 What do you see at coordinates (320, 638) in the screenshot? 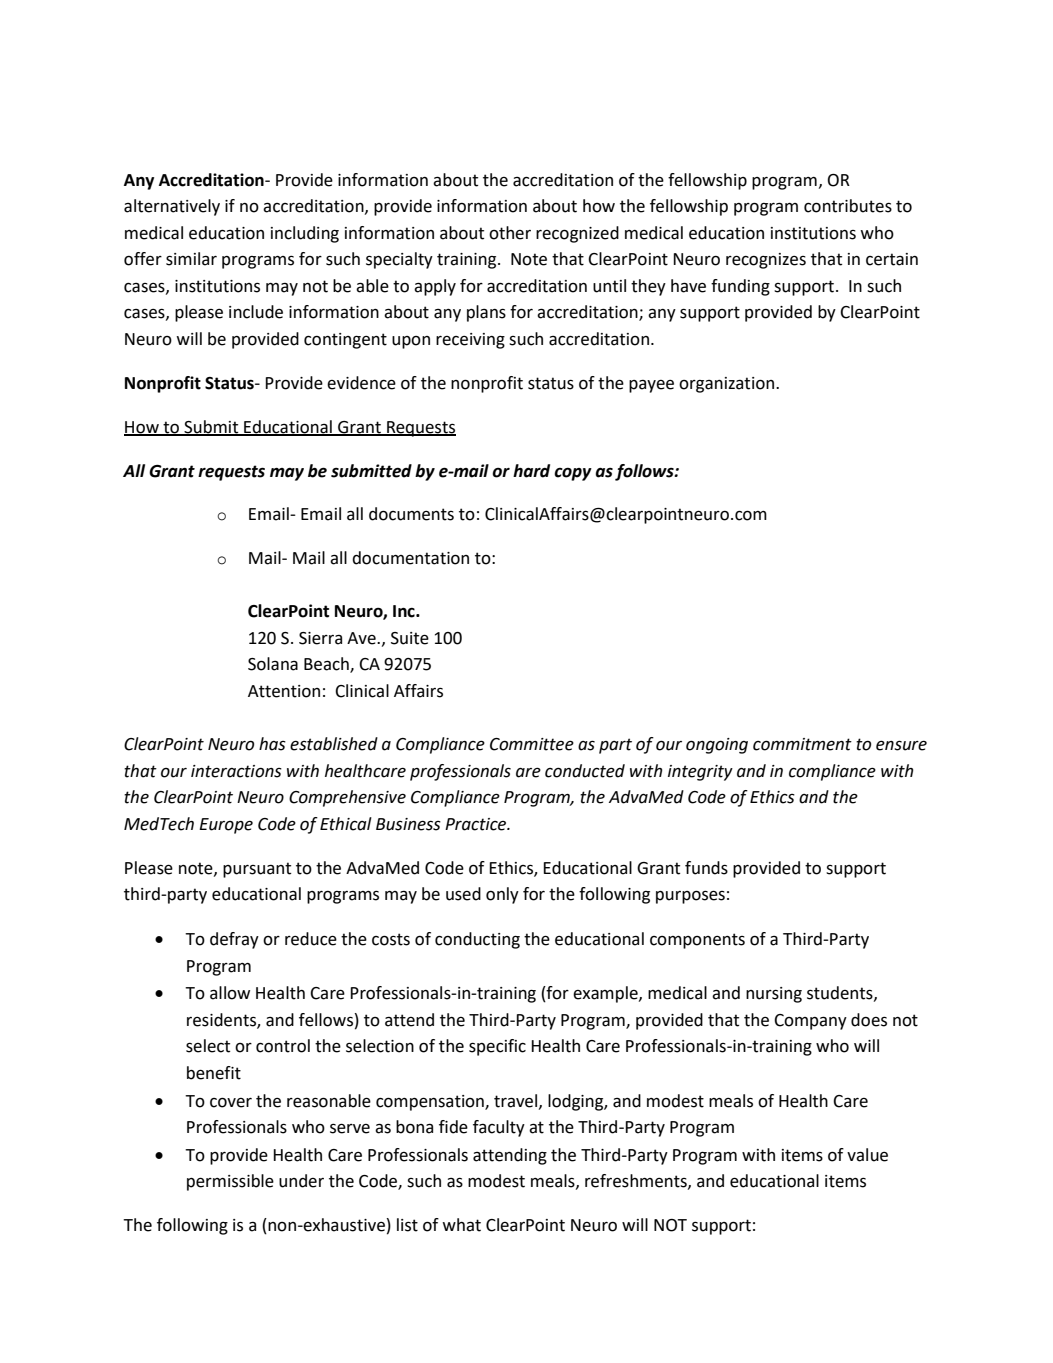
I see `Sierra` at bounding box center [320, 638].
